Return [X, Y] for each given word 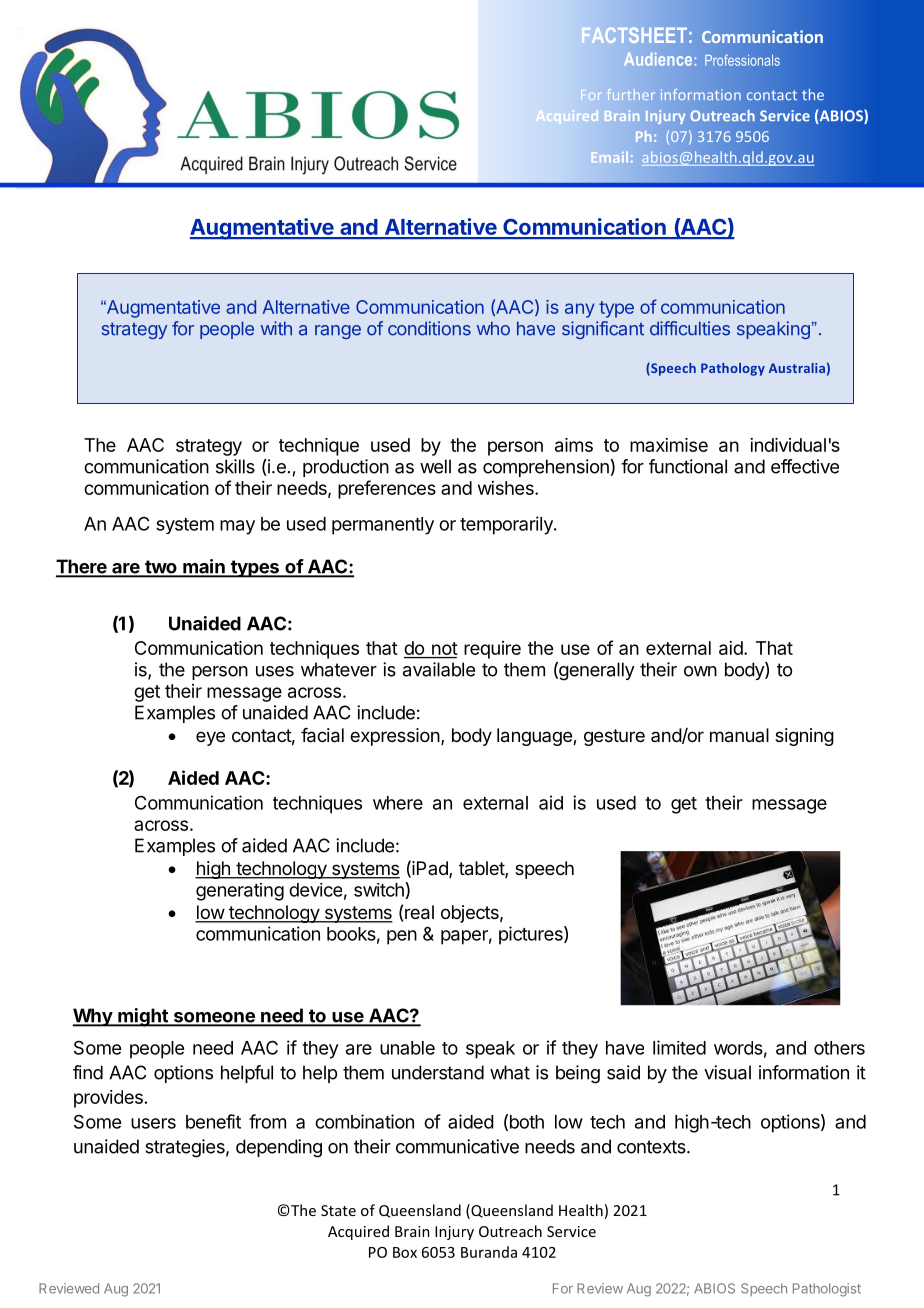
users [153, 1123]
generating [240, 892]
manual [739, 735]
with [276, 328]
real [419, 912]
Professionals [742, 60]
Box [405, 1252]
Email [610, 157]
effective [805, 466]
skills [235, 466]
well [435, 466]
